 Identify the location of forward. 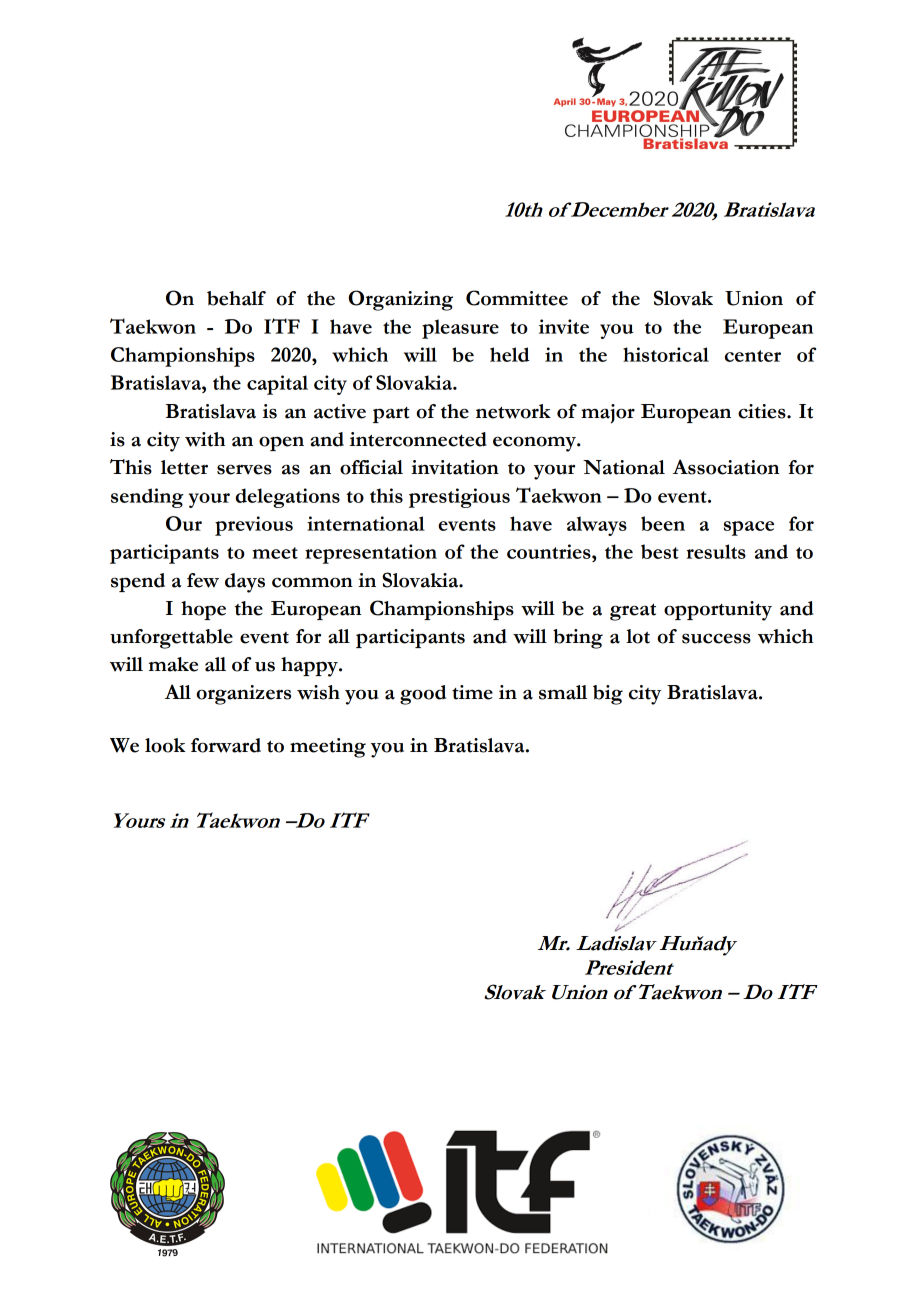
(226, 745).
